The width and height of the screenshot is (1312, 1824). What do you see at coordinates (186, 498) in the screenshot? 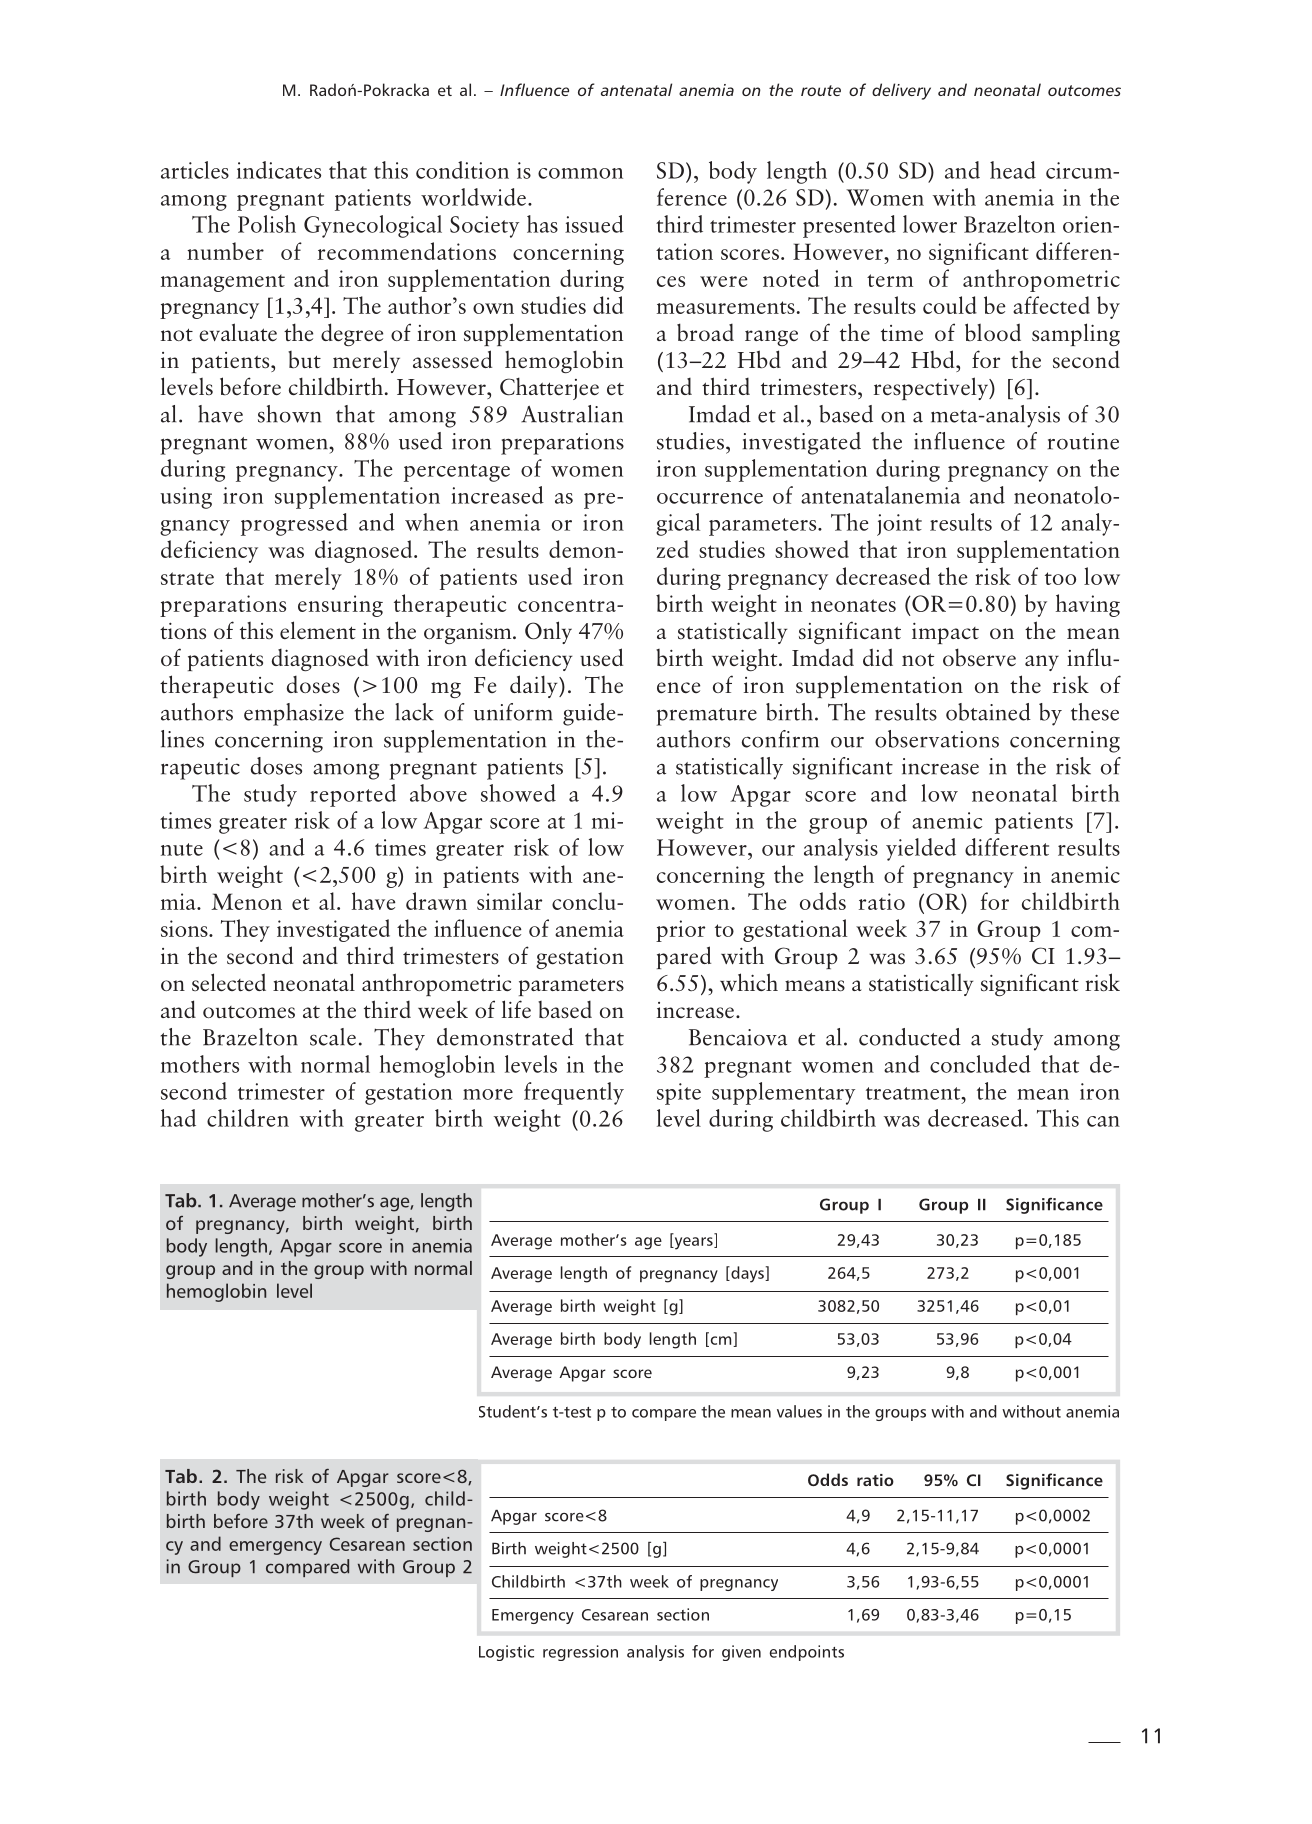
I see `using` at bounding box center [186, 498].
